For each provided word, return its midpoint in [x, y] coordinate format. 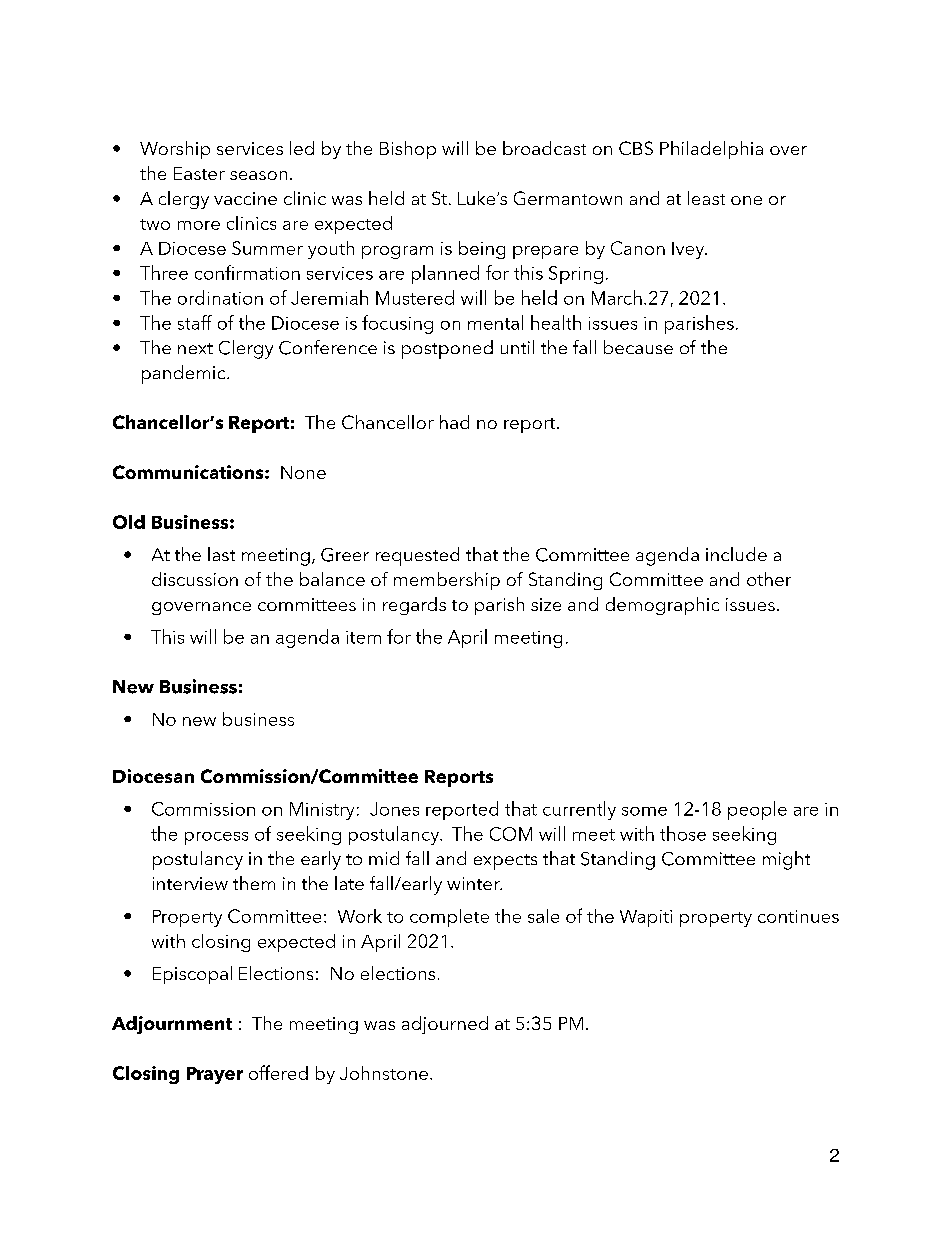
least [706, 198]
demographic [662, 606]
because [638, 347]
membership [447, 581]
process [216, 838]
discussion [195, 579]
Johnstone [384, 1073]
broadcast [544, 148]
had [454, 422]
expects [505, 862]
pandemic [185, 374]
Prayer [215, 1075]
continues [798, 916]
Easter [199, 173]
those [683, 833]
